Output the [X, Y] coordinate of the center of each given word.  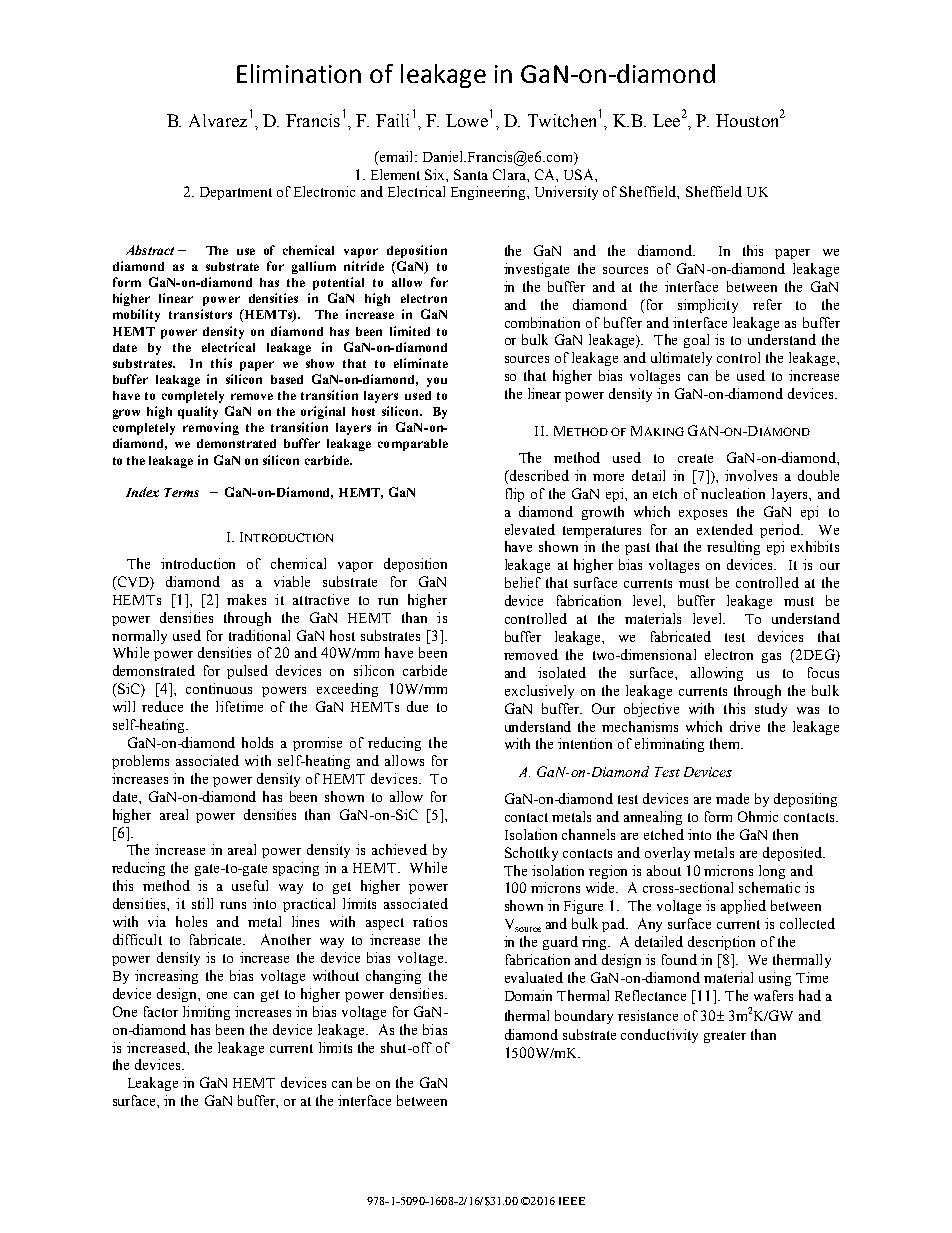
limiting [206, 1013]
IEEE [572, 1201]
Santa [471, 174]
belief [523, 582]
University [566, 193]
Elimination [299, 73]
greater [725, 1037]
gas [771, 658]
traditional [259, 635]
